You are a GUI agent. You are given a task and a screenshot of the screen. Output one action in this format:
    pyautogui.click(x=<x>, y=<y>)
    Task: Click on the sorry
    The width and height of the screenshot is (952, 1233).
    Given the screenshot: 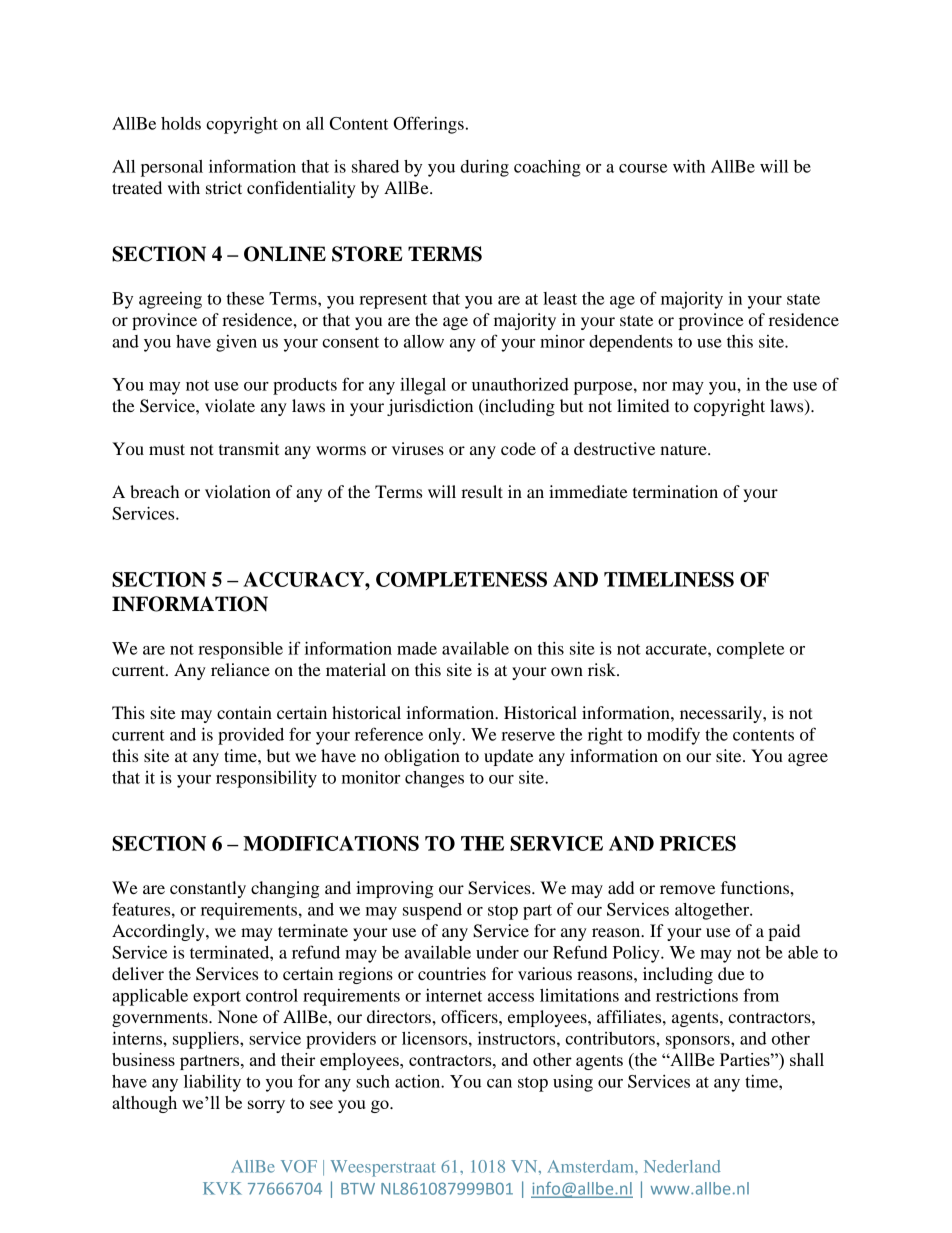 What is the action you would take?
    pyautogui.click(x=266, y=1106)
